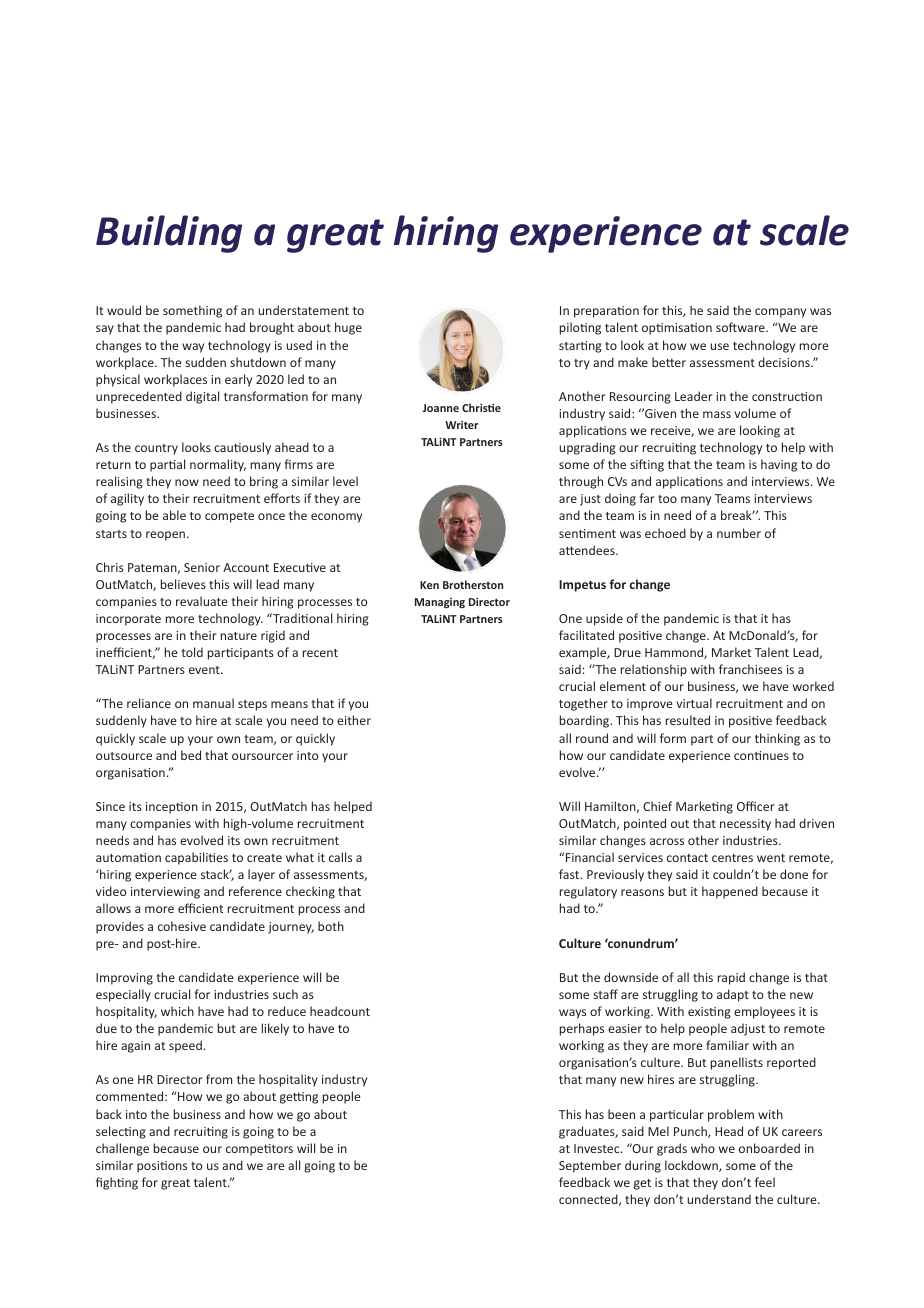 Image resolution: width=924 pixels, height=1308 pixels. Describe the element at coordinates (694, 703) in the document. I see `virtual` at that location.
